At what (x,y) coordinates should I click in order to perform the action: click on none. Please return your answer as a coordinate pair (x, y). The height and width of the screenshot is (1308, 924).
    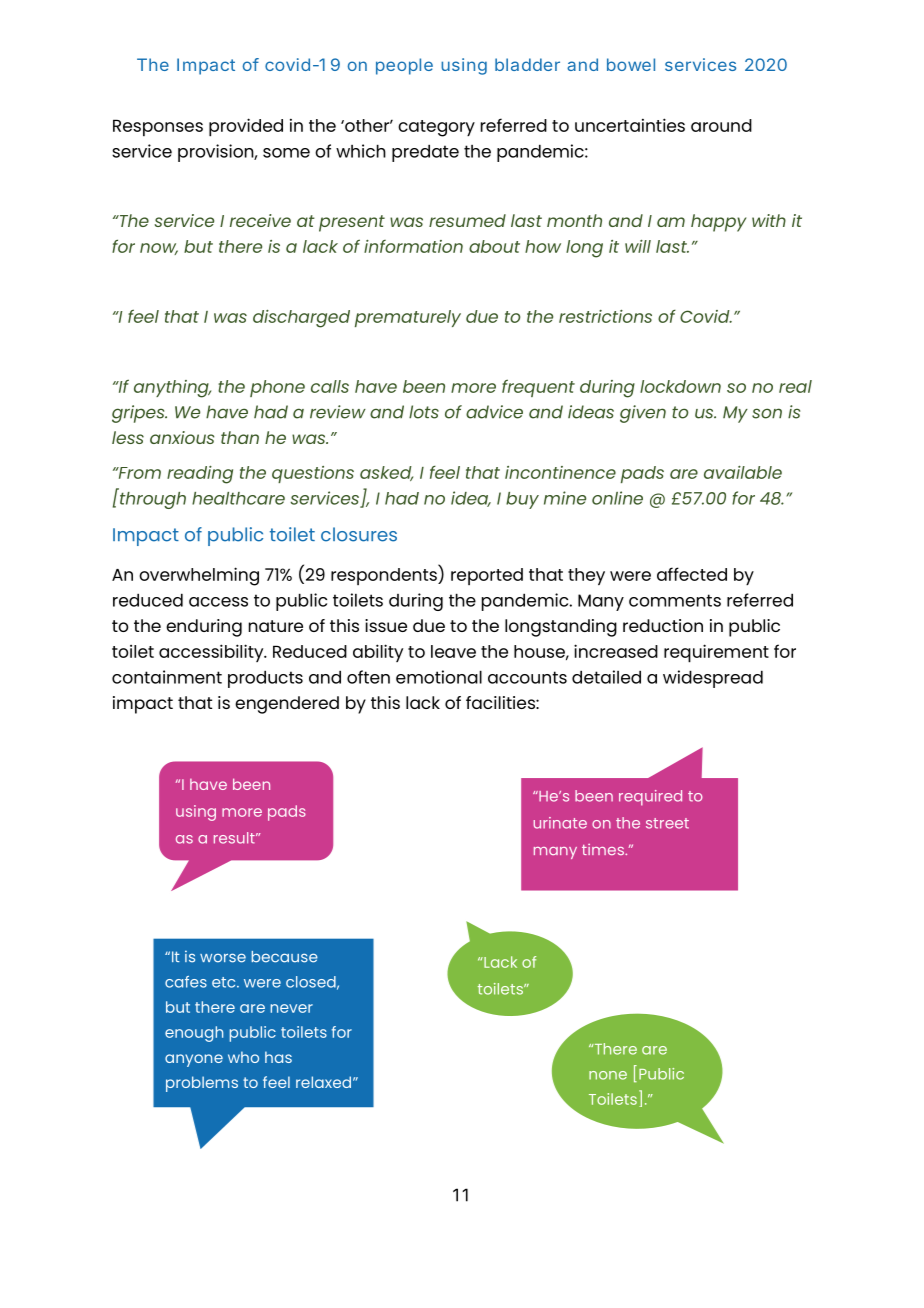
    Looking at the image, I should click on (608, 1075).
